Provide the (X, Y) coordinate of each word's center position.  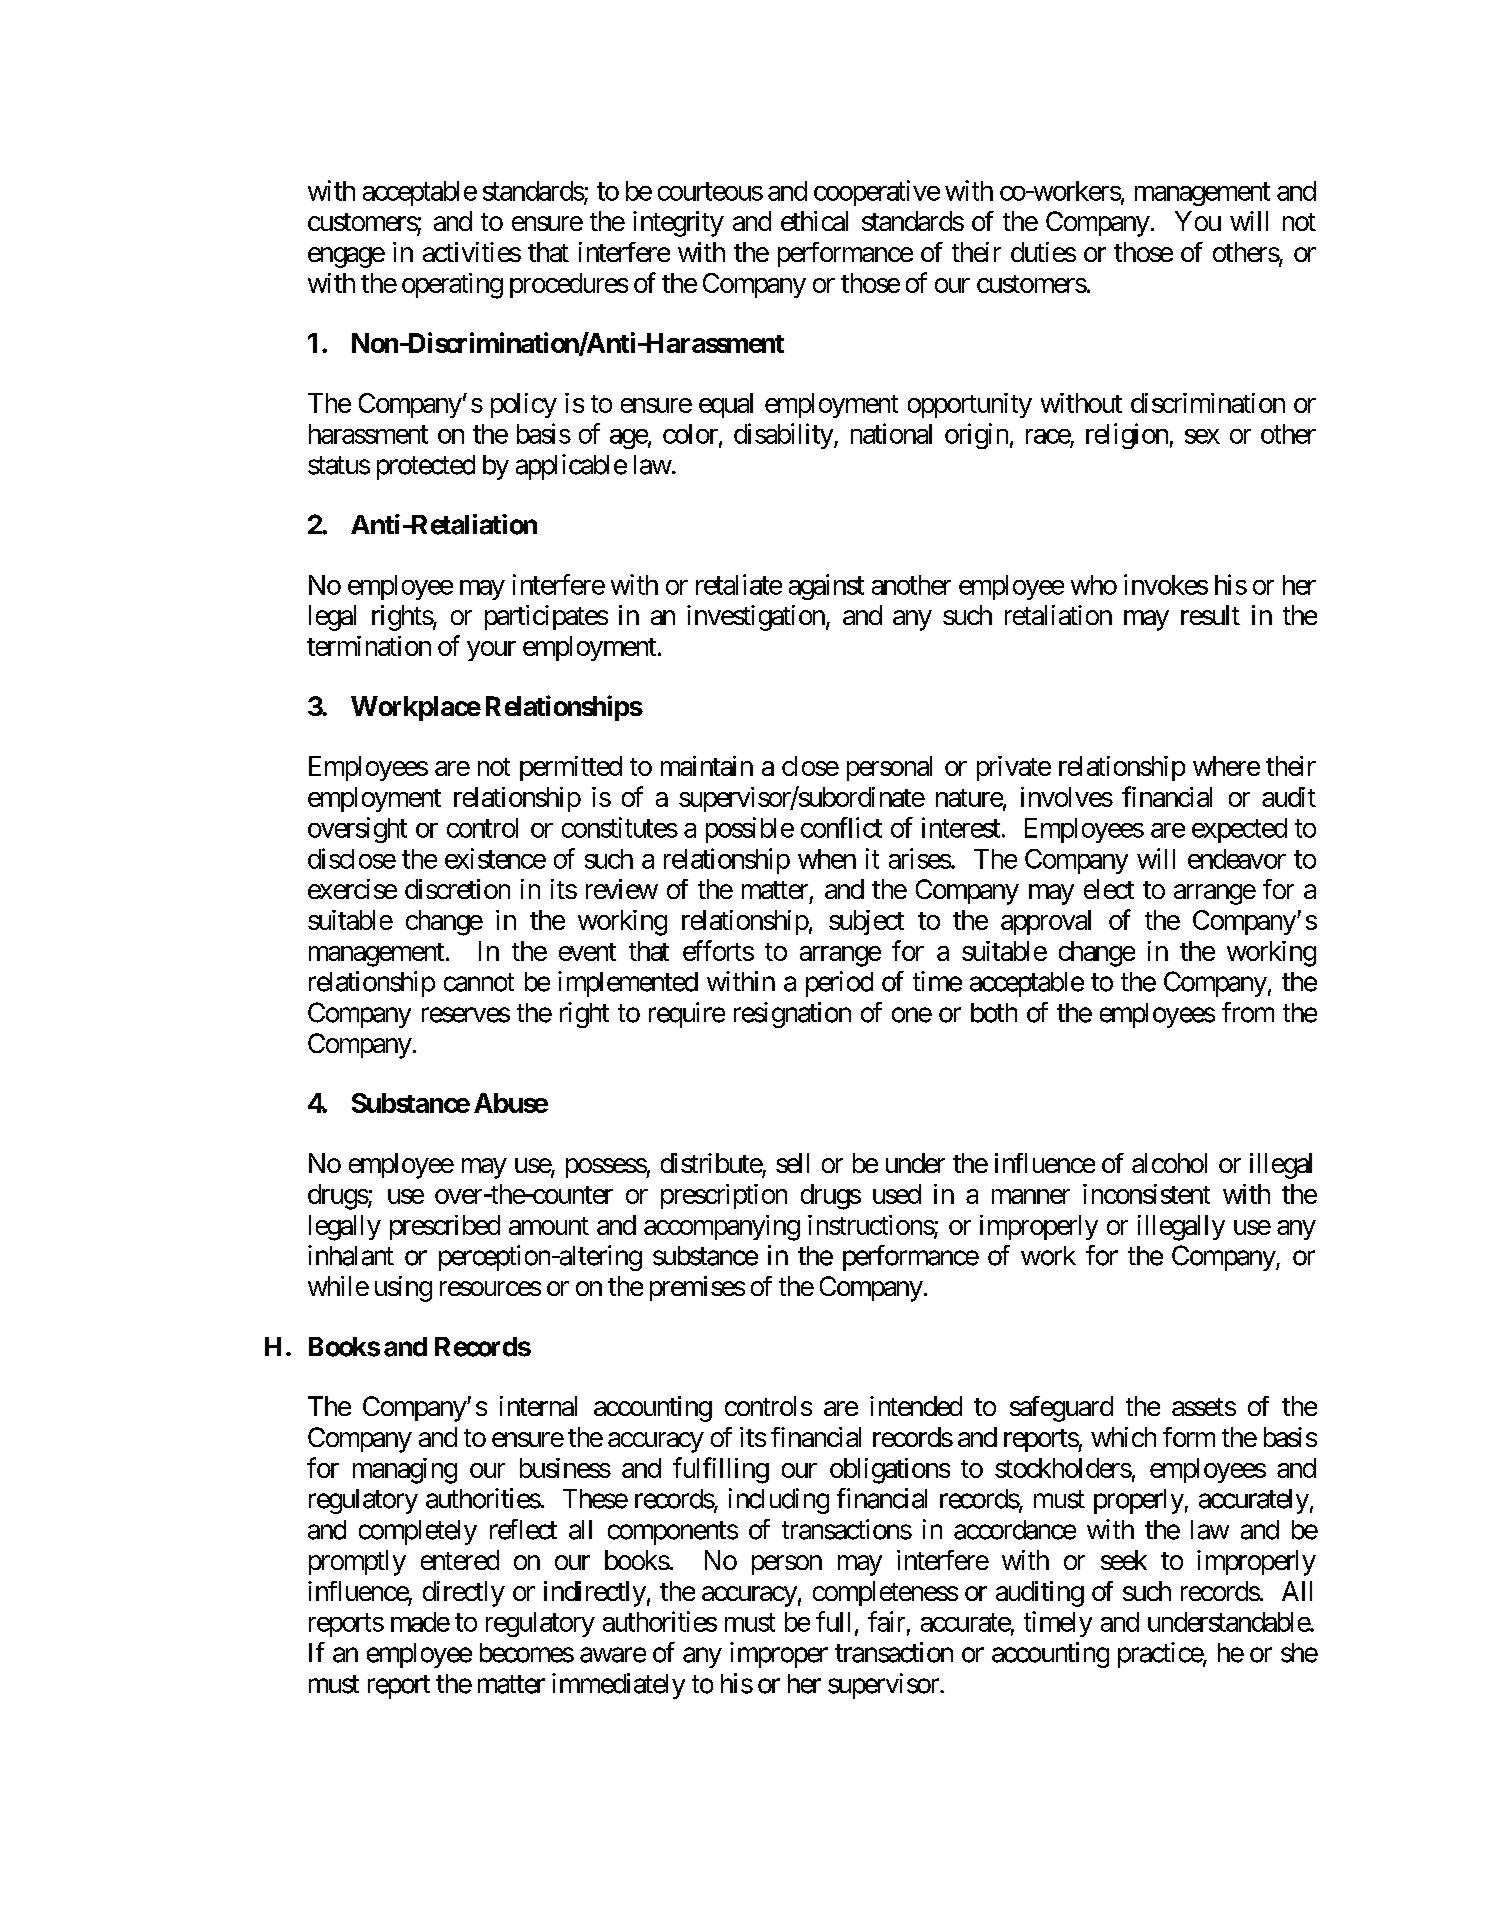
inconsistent (1146, 1194)
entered (460, 1560)
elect (1109, 889)
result (1210, 615)
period (839, 984)
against (826, 587)
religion (1127, 436)
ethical (814, 221)
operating (452, 286)
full (833, 1621)
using (403, 1289)
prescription (724, 1196)
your (491, 651)
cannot (479, 982)
